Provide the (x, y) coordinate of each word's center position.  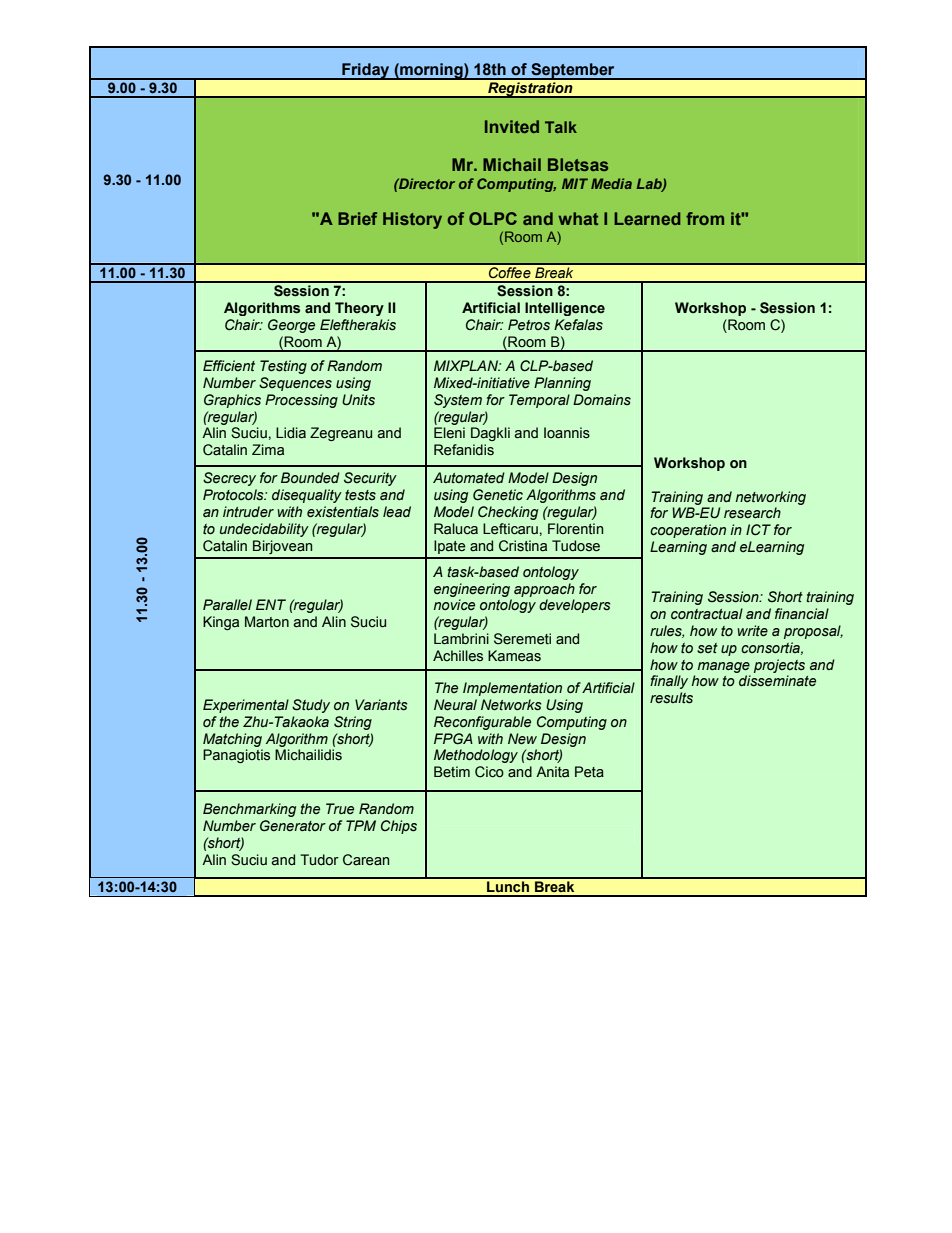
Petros (529, 325)
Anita (552, 772)
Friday (366, 71)
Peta (589, 772)
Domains (602, 399)
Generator (293, 826)
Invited (512, 126)
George (291, 326)
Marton (267, 621)
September (573, 71)
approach (544, 590)
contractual (707, 614)
